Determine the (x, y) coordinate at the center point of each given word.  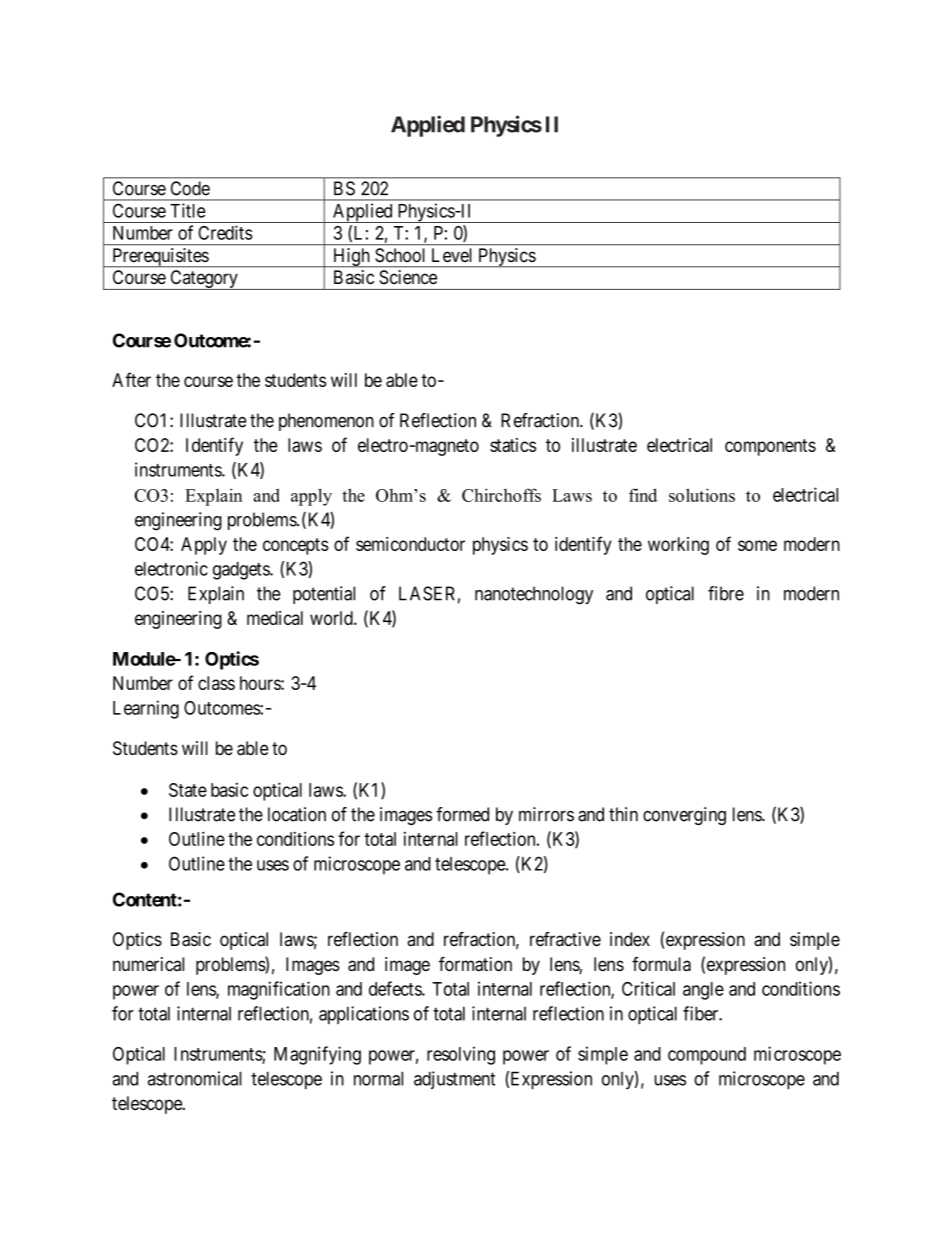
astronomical (195, 1078)
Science (408, 277)
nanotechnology (534, 595)
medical (275, 618)
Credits (225, 232)
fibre (726, 593)
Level (451, 255)
